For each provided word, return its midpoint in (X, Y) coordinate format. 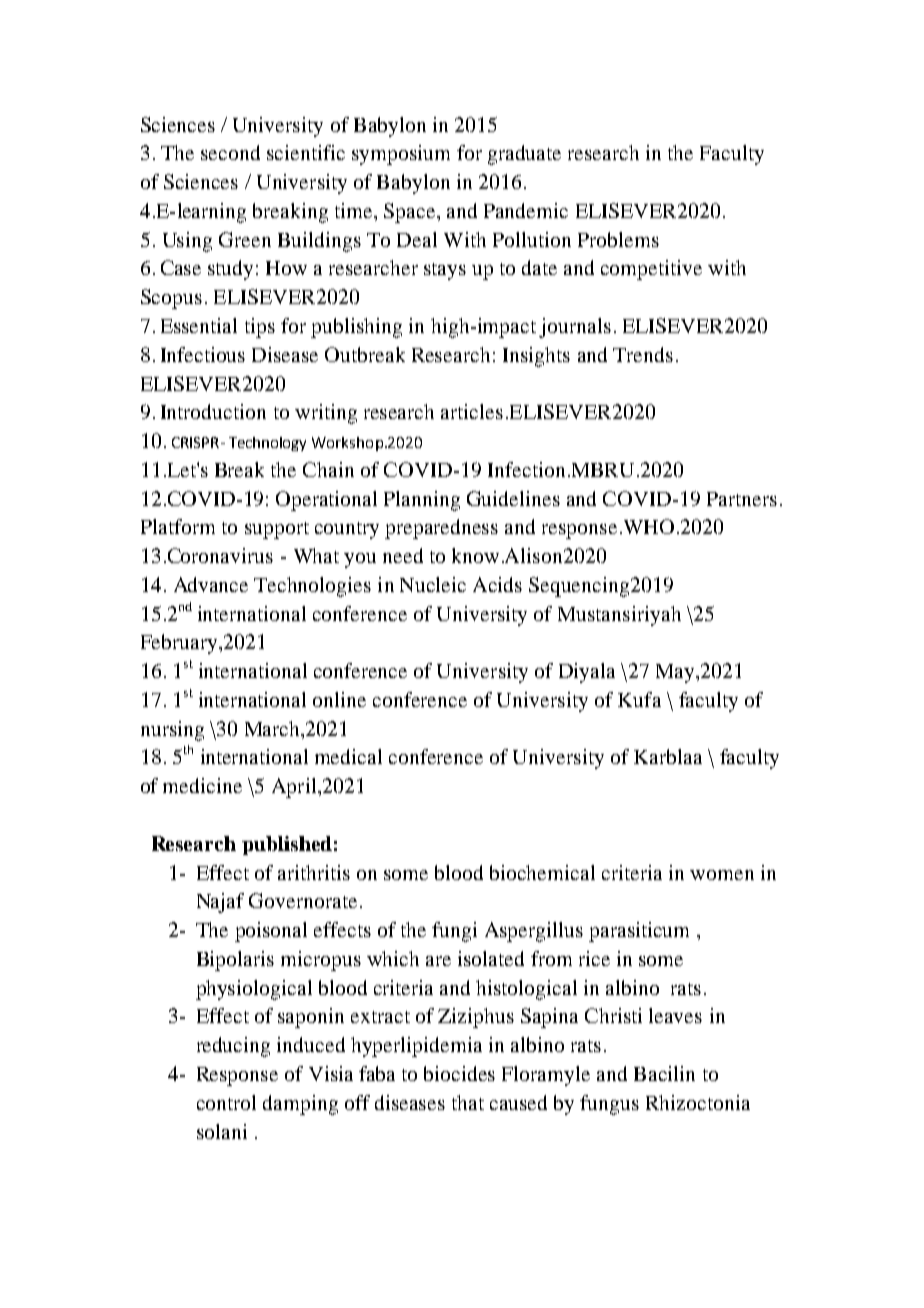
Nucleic (433, 584)
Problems (618, 239)
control (226, 1102)
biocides (459, 1073)
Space (411, 213)
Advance (211, 584)
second (230, 152)
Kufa (639, 699)
